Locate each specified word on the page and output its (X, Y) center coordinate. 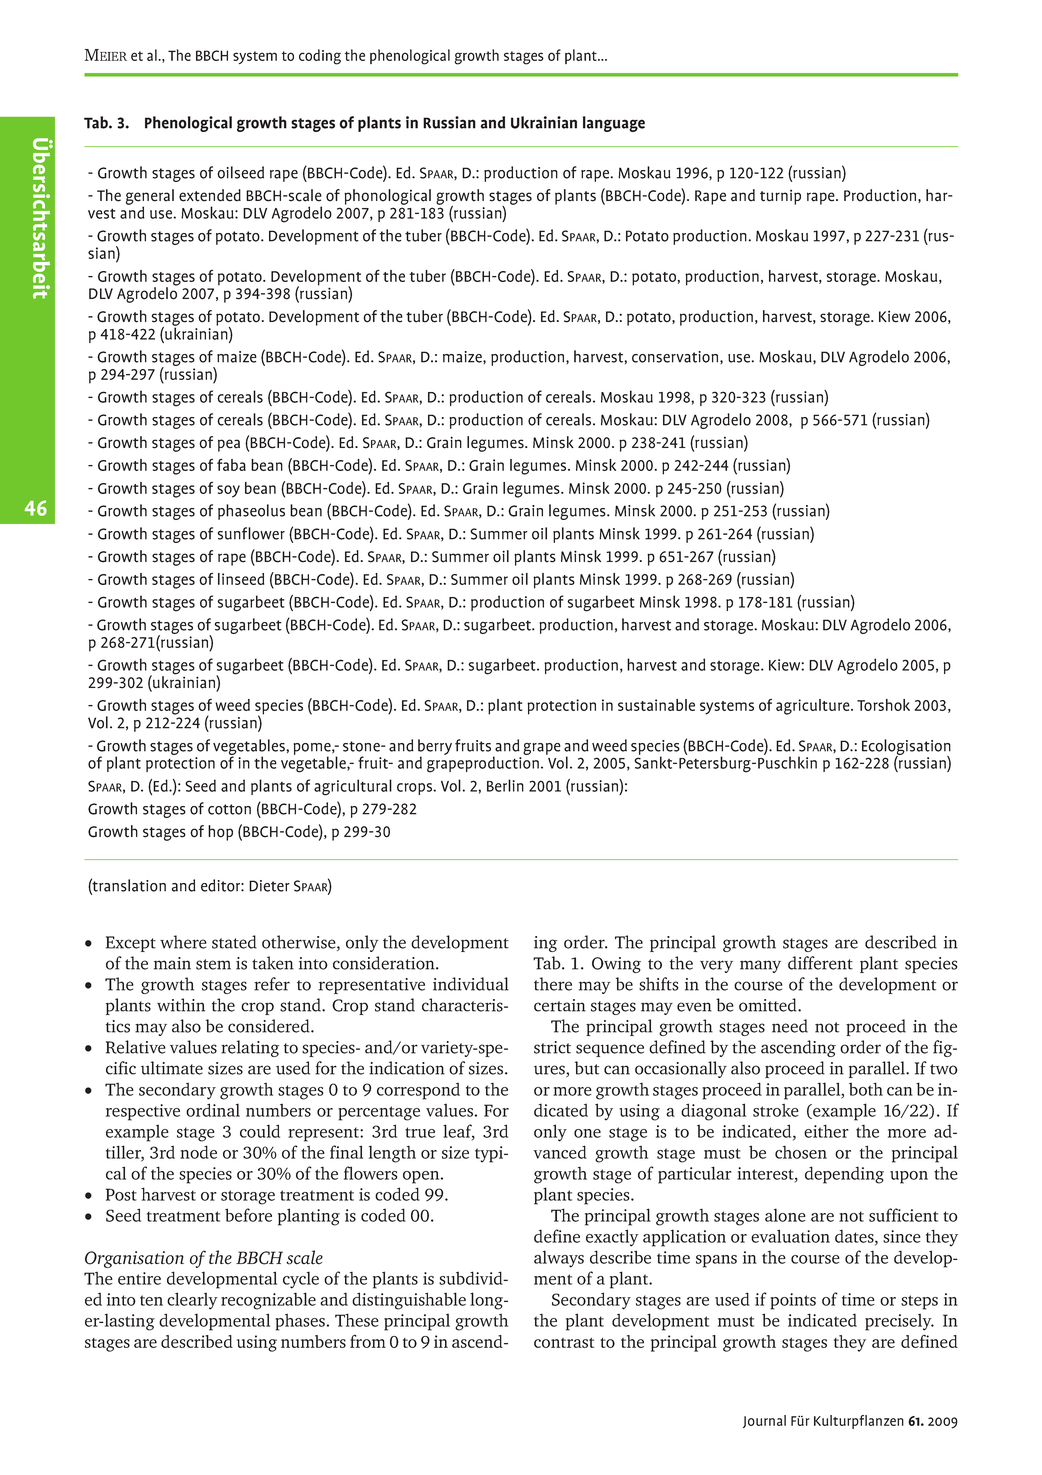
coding (320, 57)
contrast (564, 1343)
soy (228, 491)
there (553, 984)
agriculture (814, 707)
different (820, 963)
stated (234, 942)
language (614, 124)
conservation (676, 357)
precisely (899, 1322)
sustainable (656, 705)
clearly (192, 1301)
